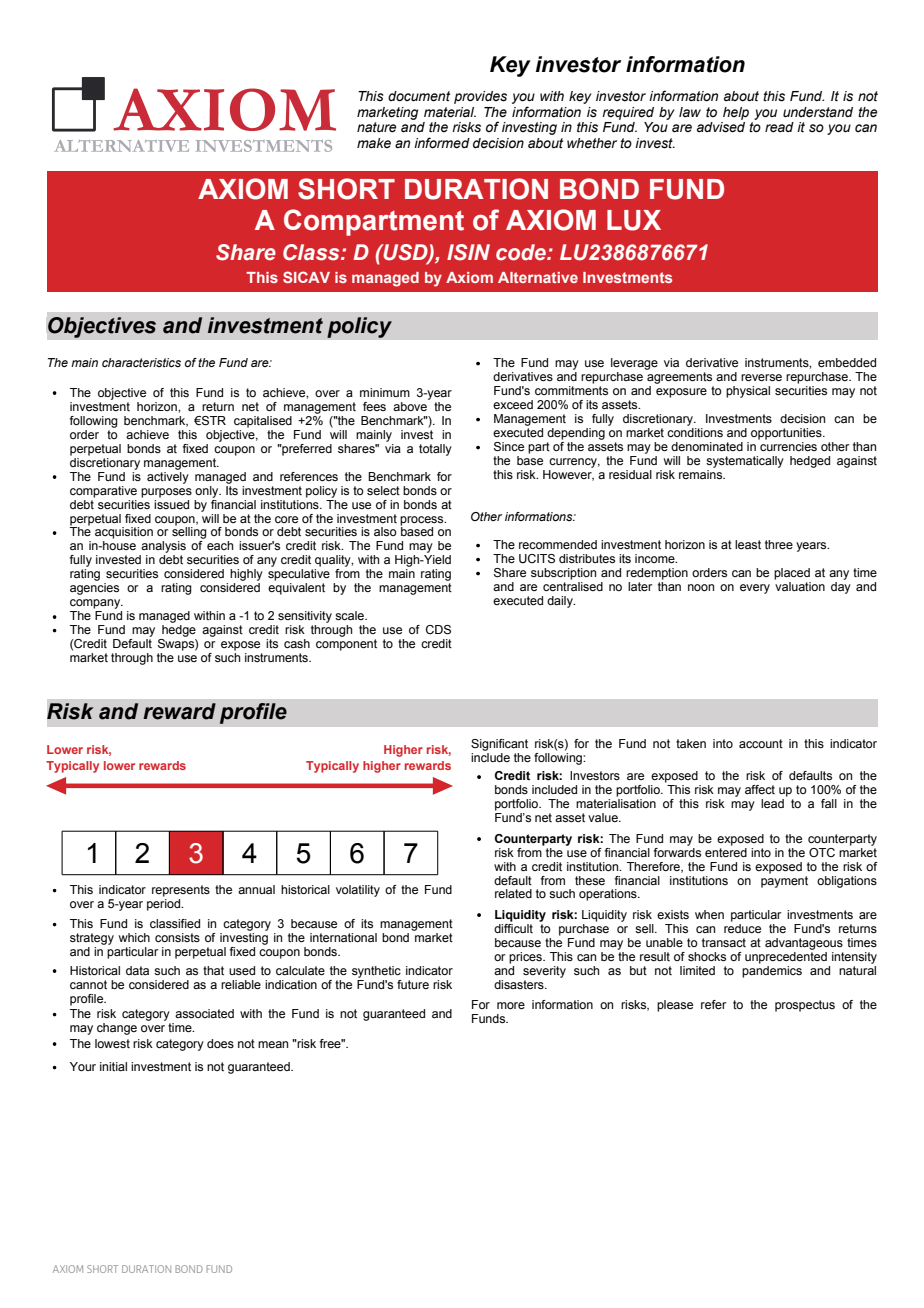  I want to click on account, so click(761, 743).
